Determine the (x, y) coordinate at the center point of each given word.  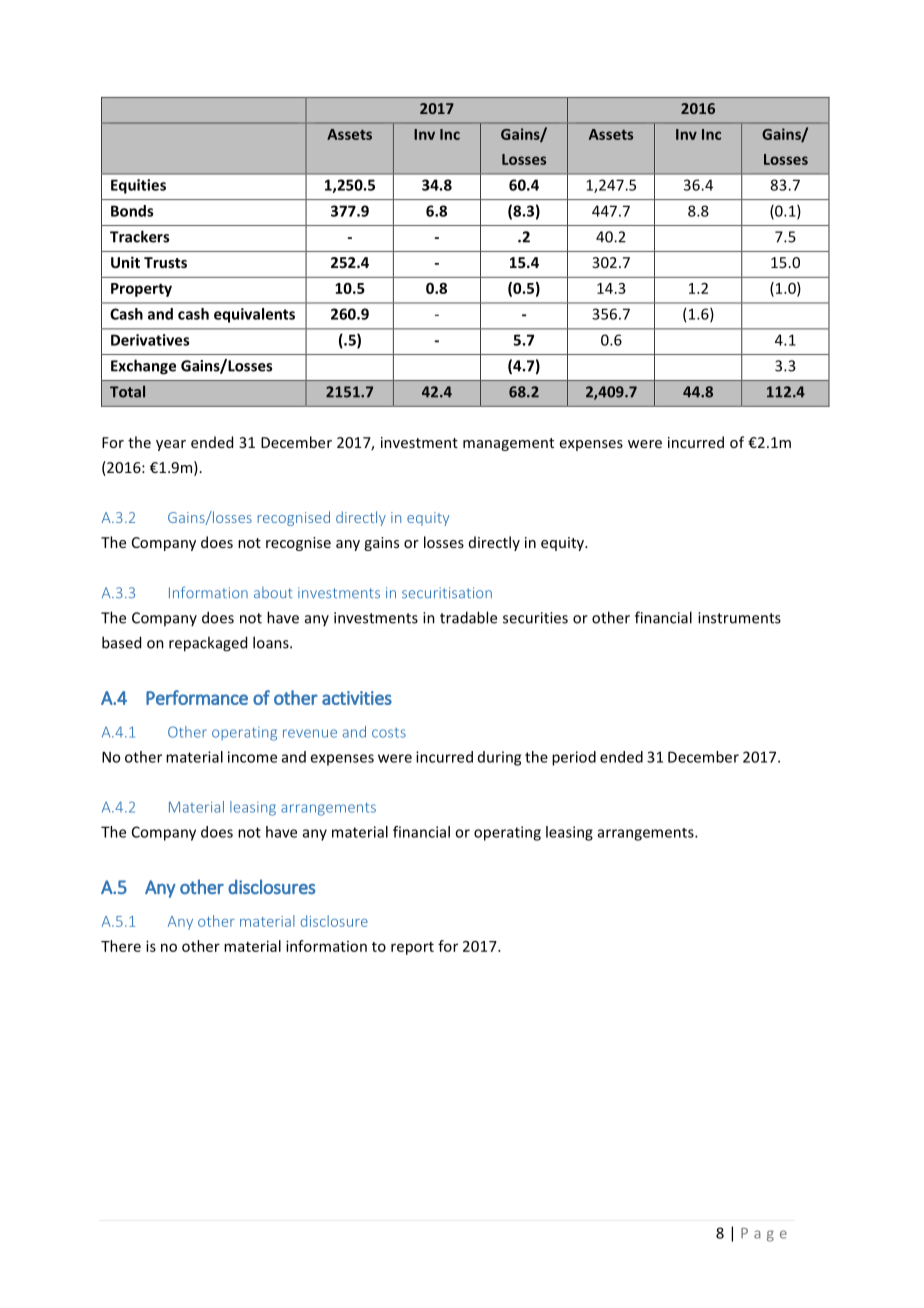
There (121, 946)
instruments (739, 618)
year (171, 445)
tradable (468, 617)
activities (357, 698)
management (508, 444)
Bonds (132, 211)
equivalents (254, 315)
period (574, 758)
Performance (197, 697)
